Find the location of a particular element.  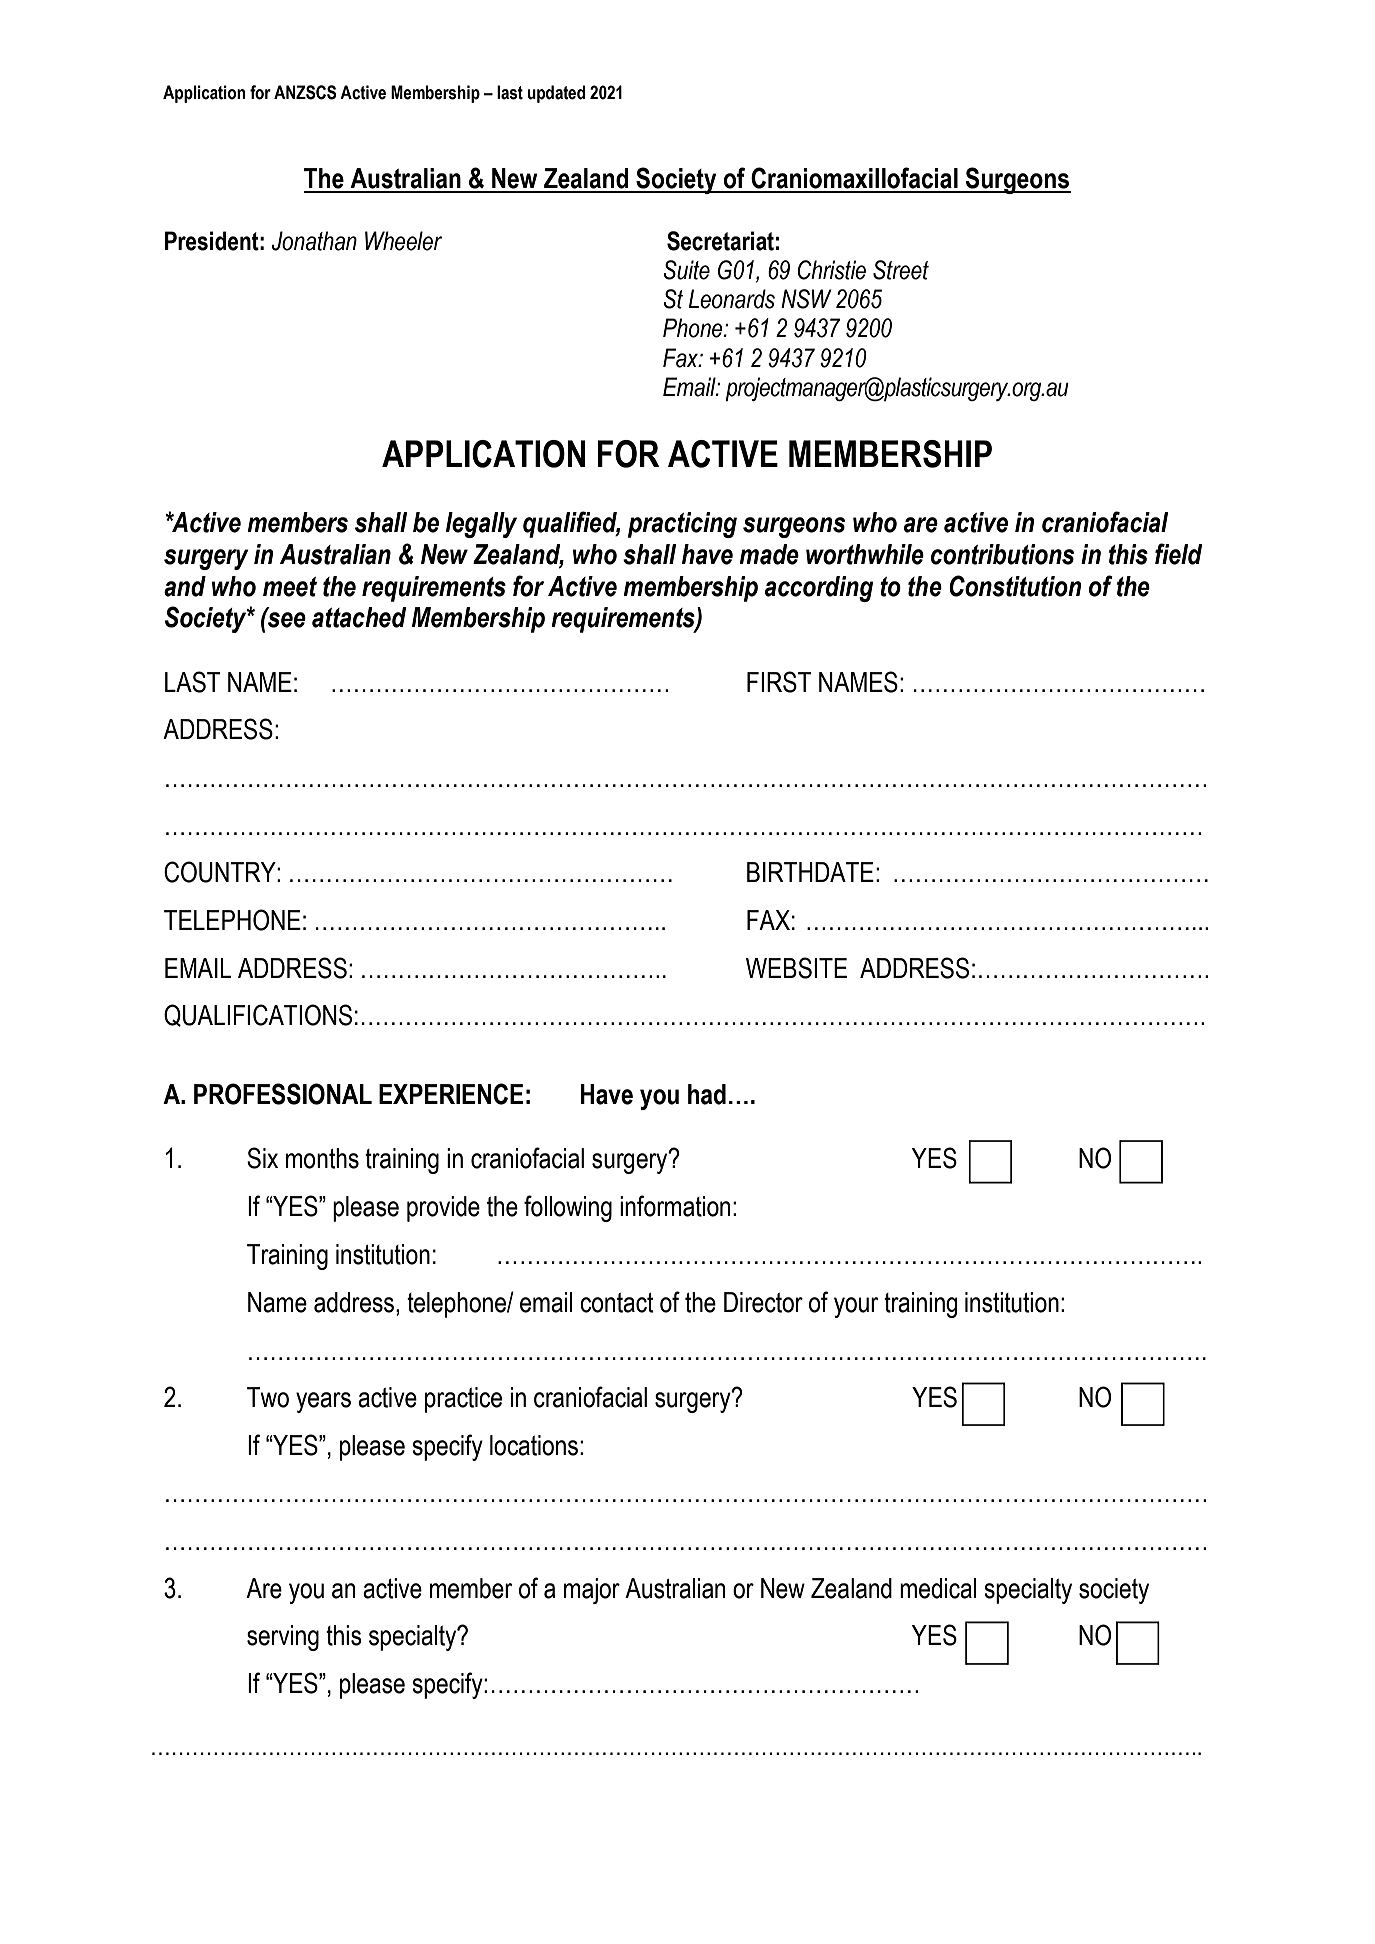

Street is located at coordinates (901, 270).
